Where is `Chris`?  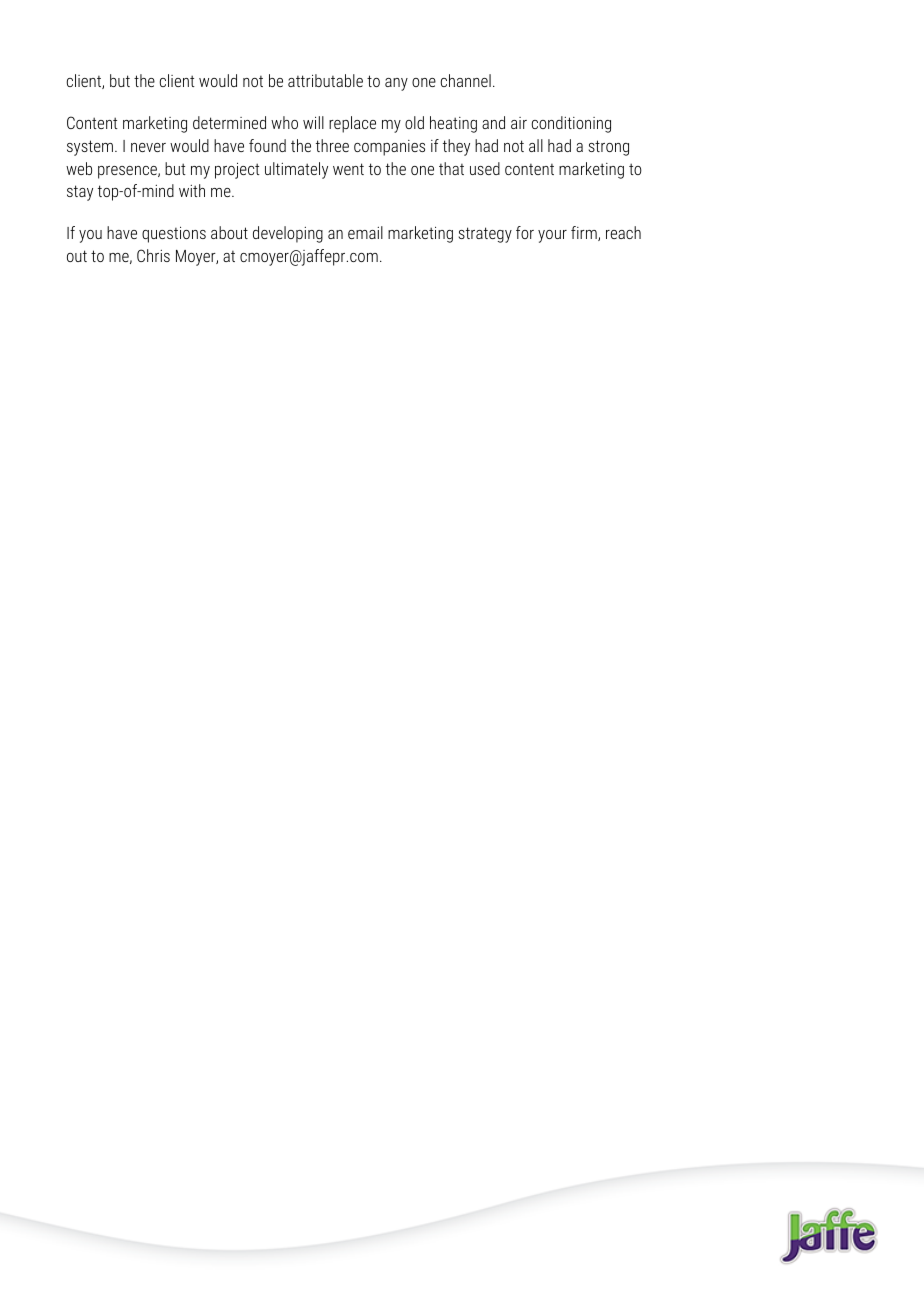
Chris is located at coordinates (153, 255).
